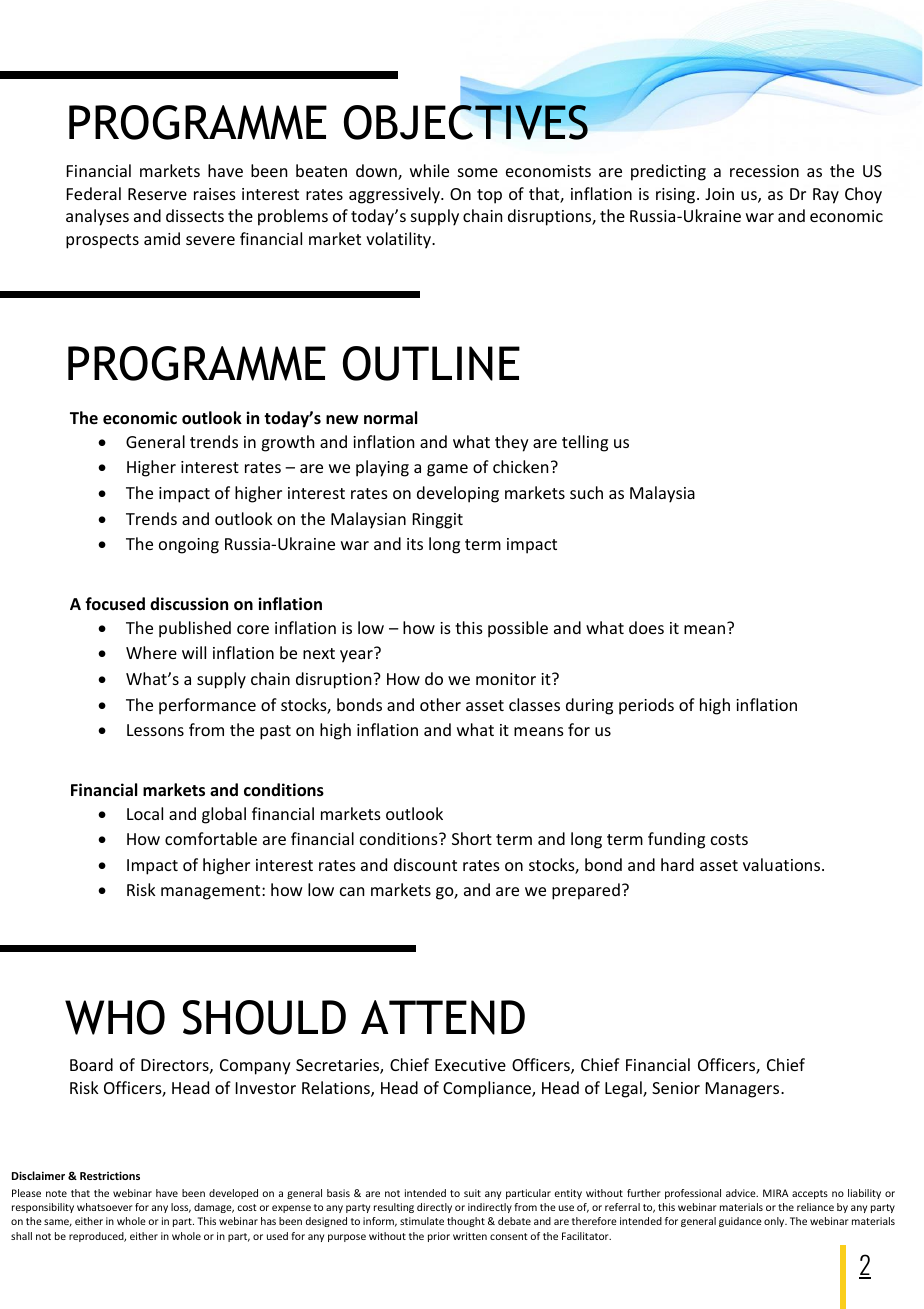 The image size is (924, 1309). I want to click on MIRA, so click(776, 1193).
